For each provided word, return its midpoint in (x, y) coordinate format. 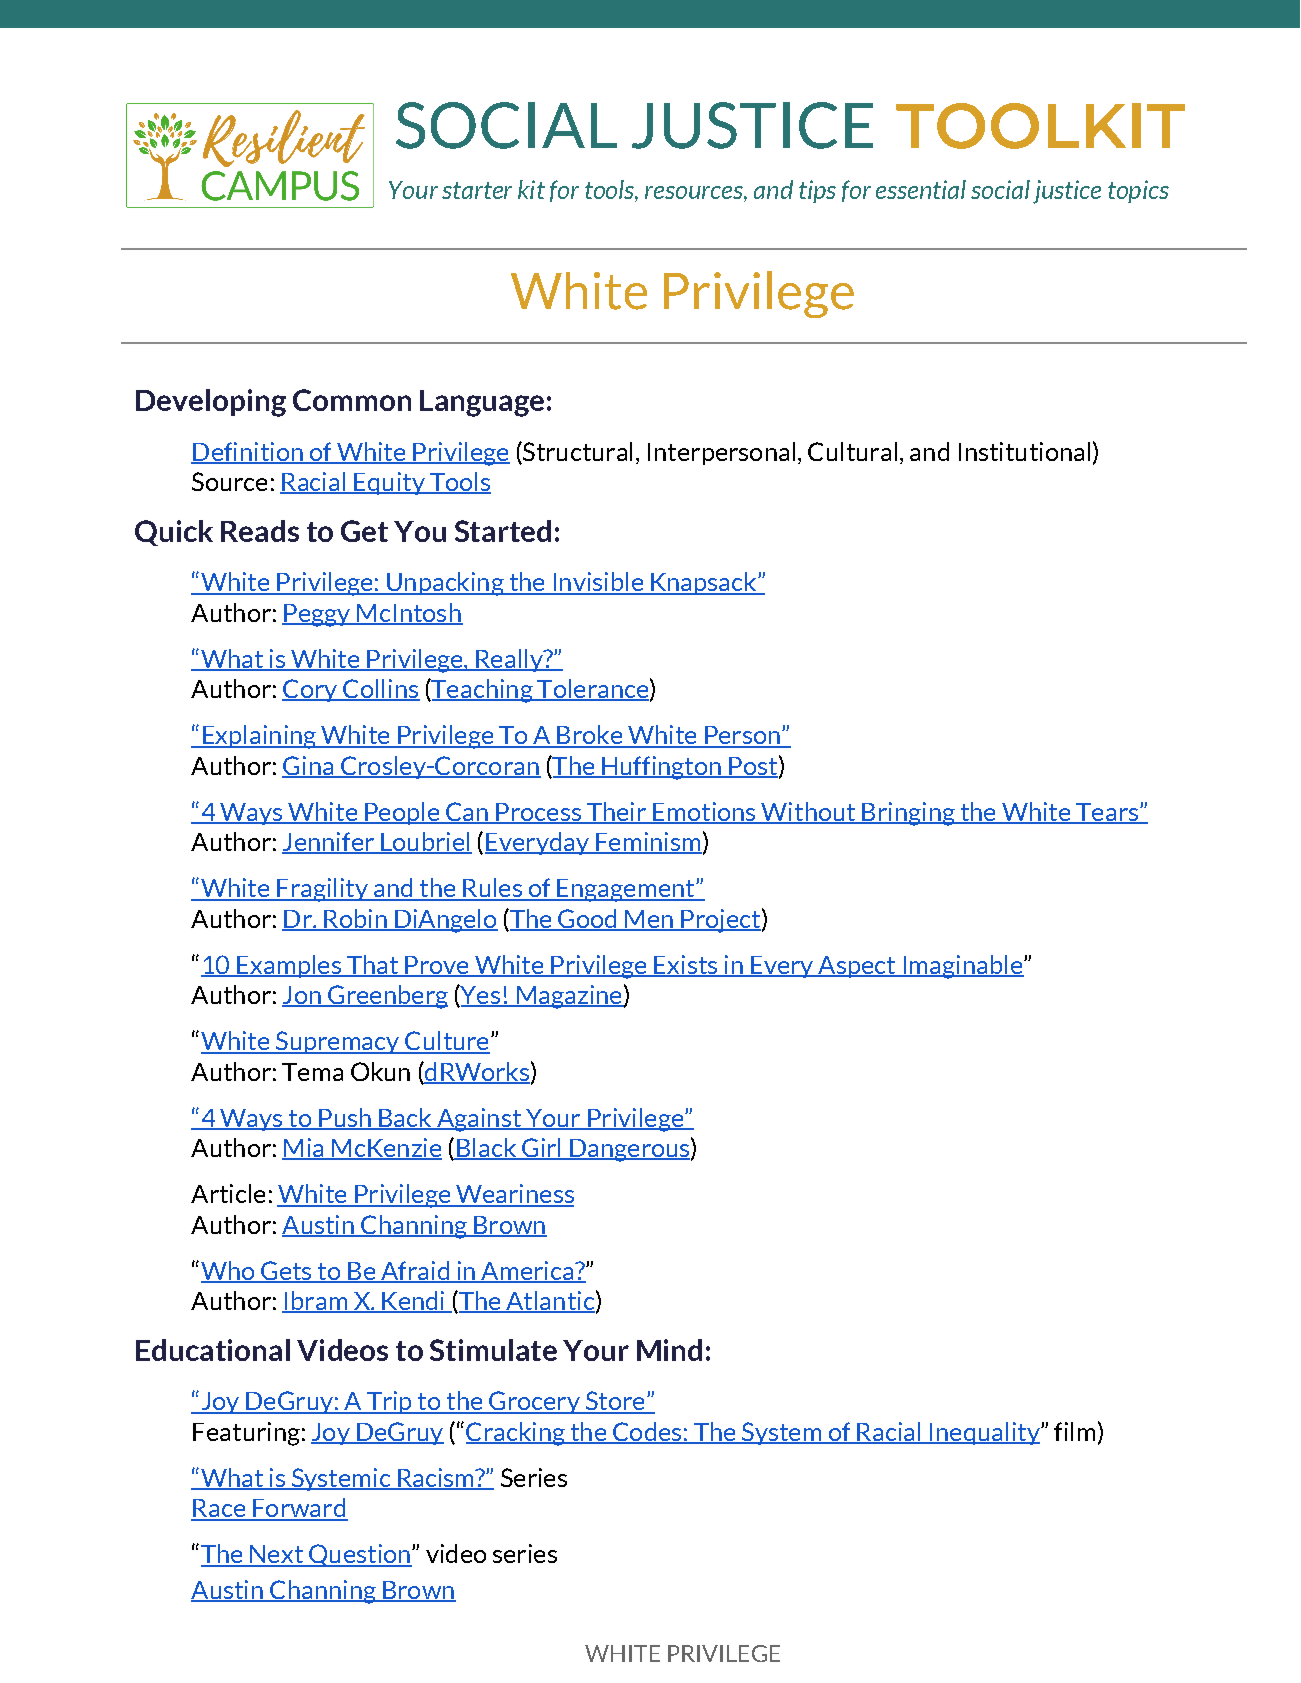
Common (352, 400)
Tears (1107, 813)
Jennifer (329, 843)
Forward (299, 1509)
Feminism (648, 843)
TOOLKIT (1040, 126)
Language (482, 403)
